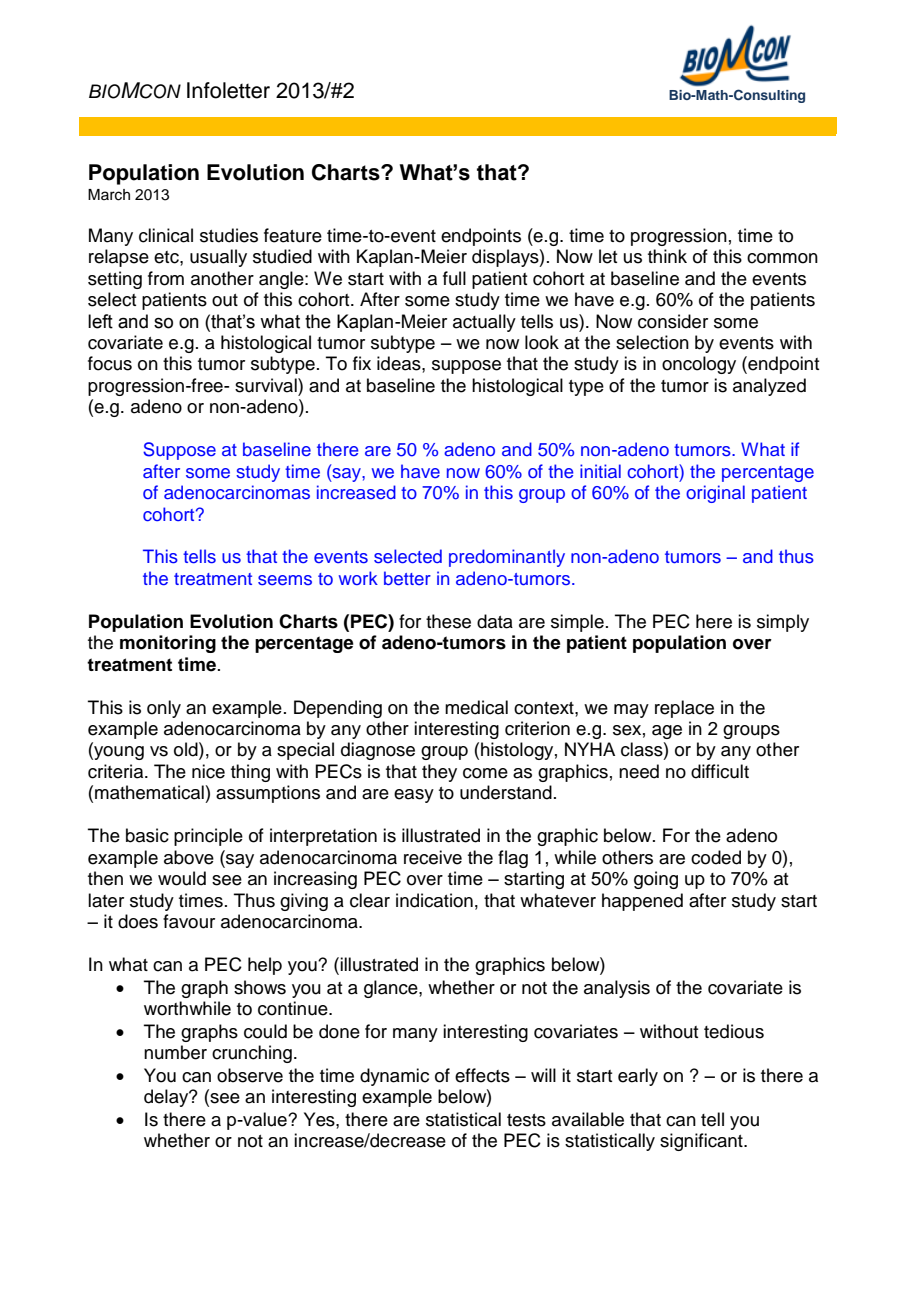  What do you see at coordinates (250, 1075) in the screenshot?
I see `observe` at bounding box center [250, 1075].
